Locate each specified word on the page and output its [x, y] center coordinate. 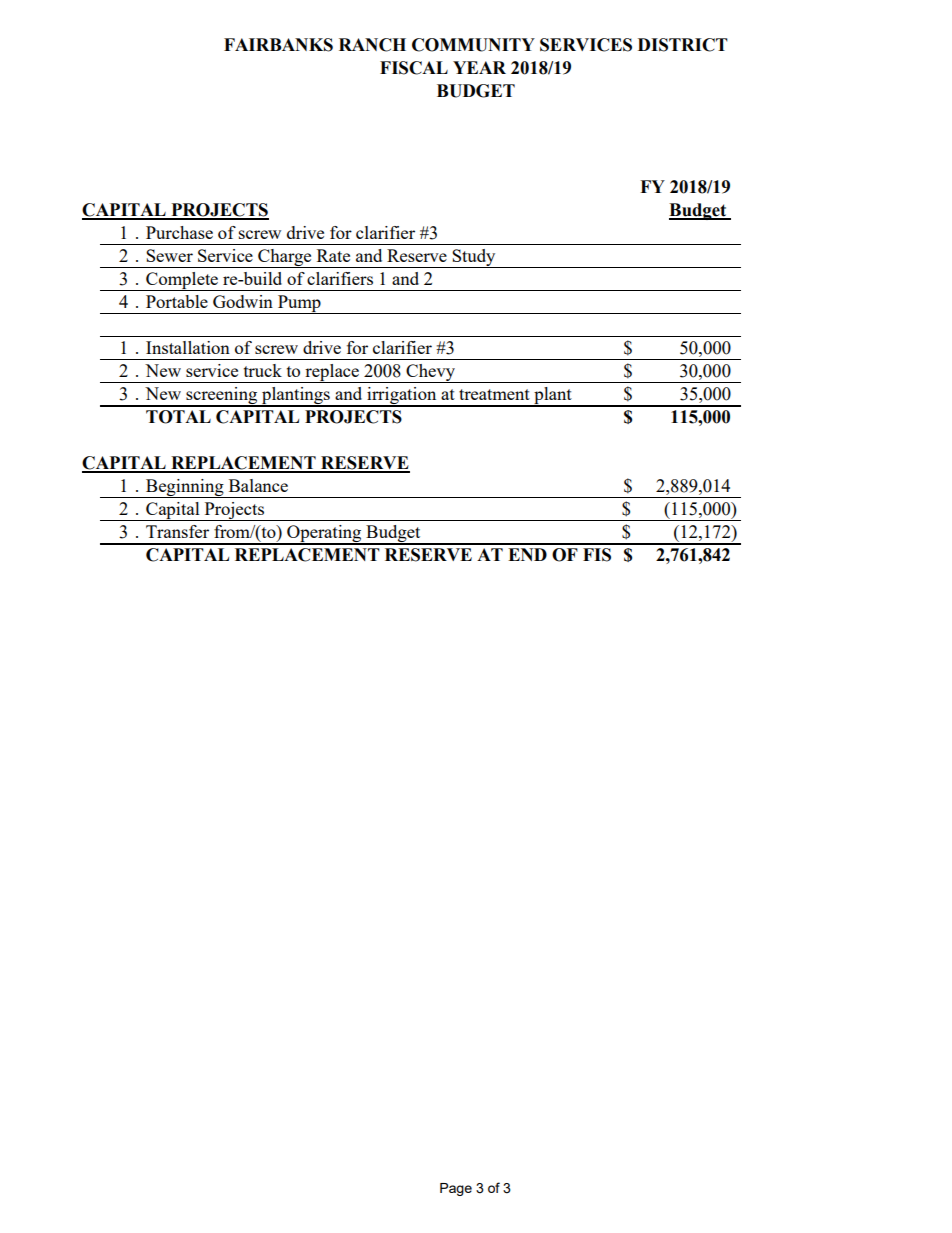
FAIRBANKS [278, 45]
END [527, 554]
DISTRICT [683, 45]
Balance [258, 485]
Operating [324, 535]
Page [456, 1189]
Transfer [177, 531]
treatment [494, 394]
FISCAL [414, 68]
